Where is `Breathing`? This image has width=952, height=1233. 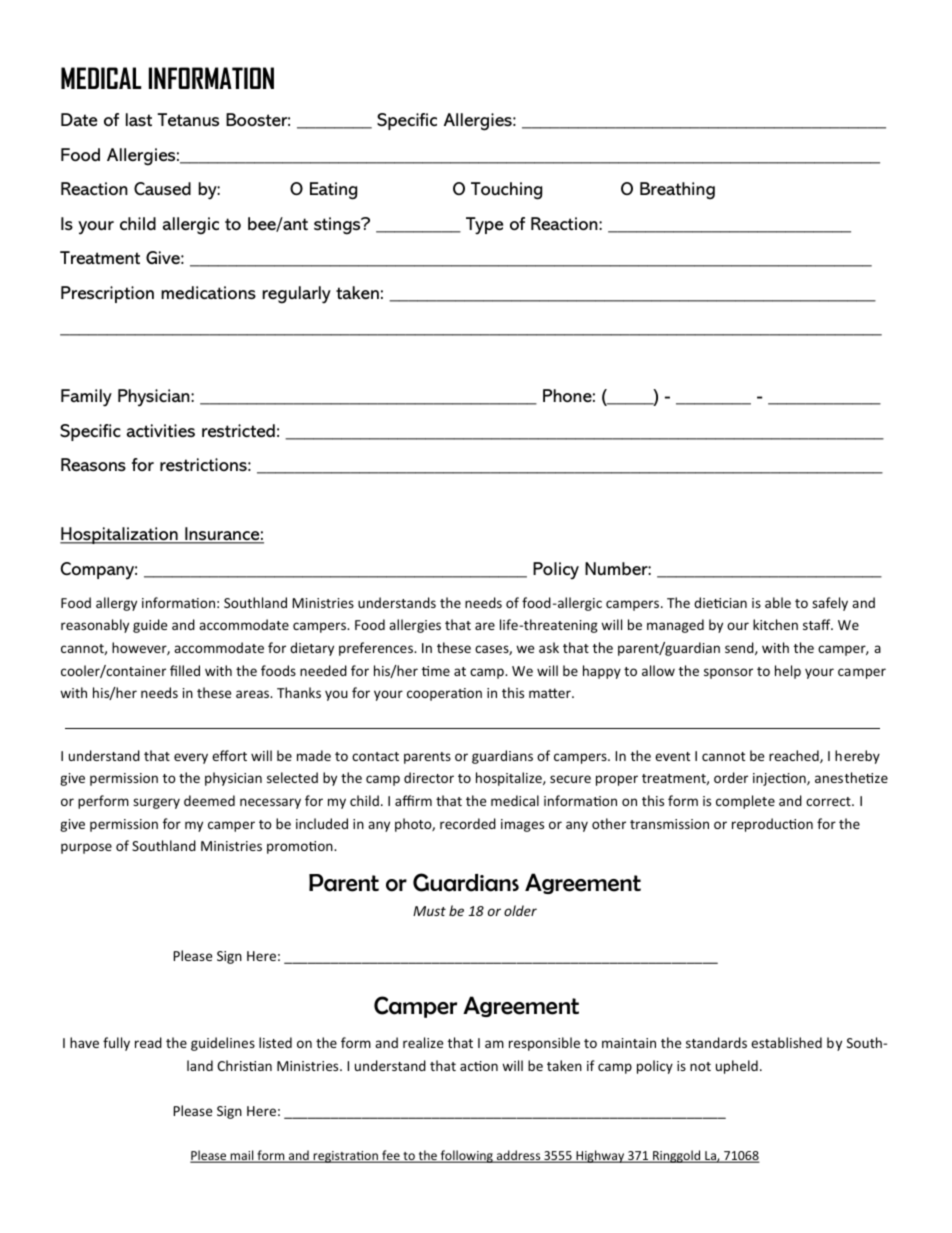 Breathing is located at coordinates (677, 191).
